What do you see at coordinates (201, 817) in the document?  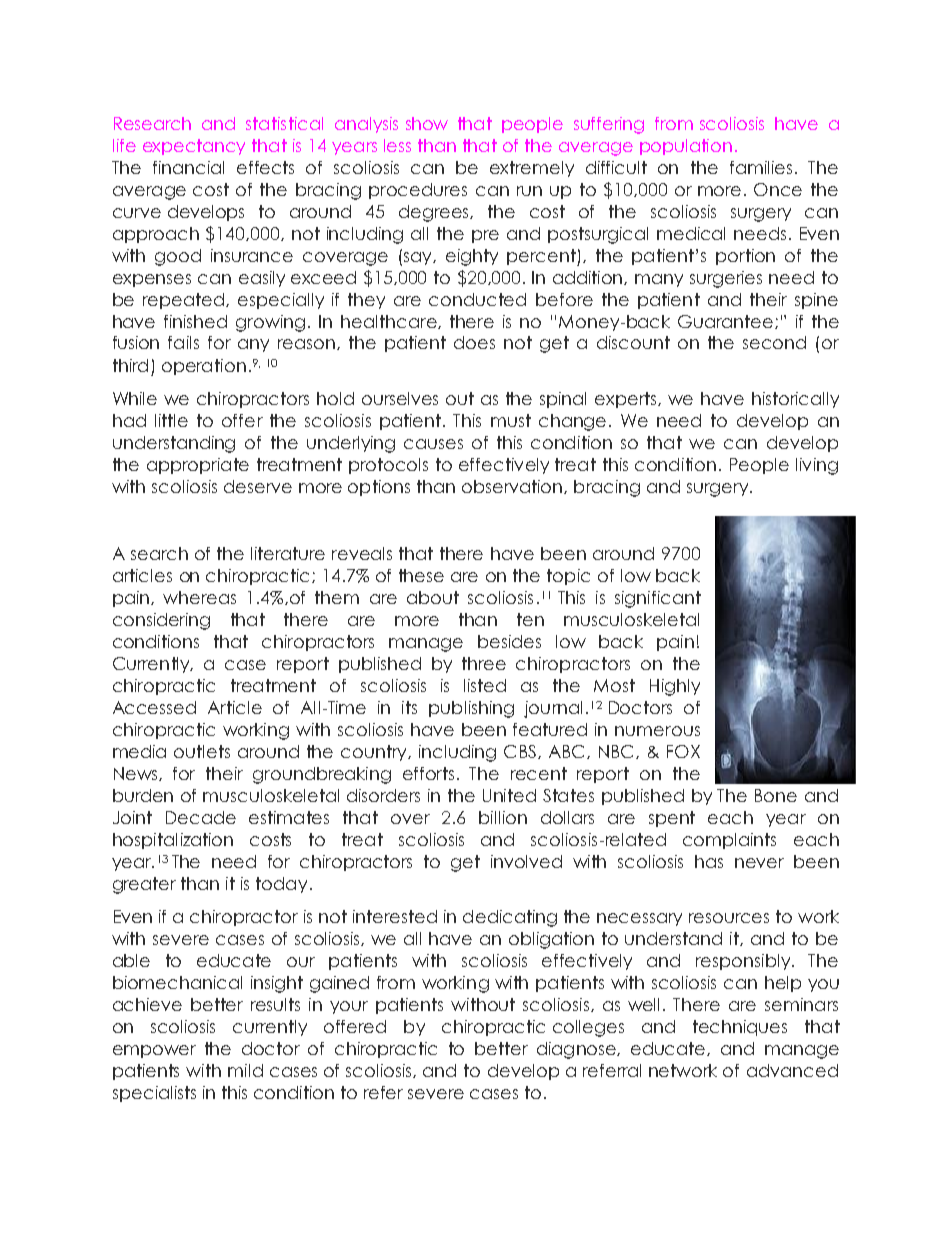 I see `Decade` at bounding box center [201, 817].
